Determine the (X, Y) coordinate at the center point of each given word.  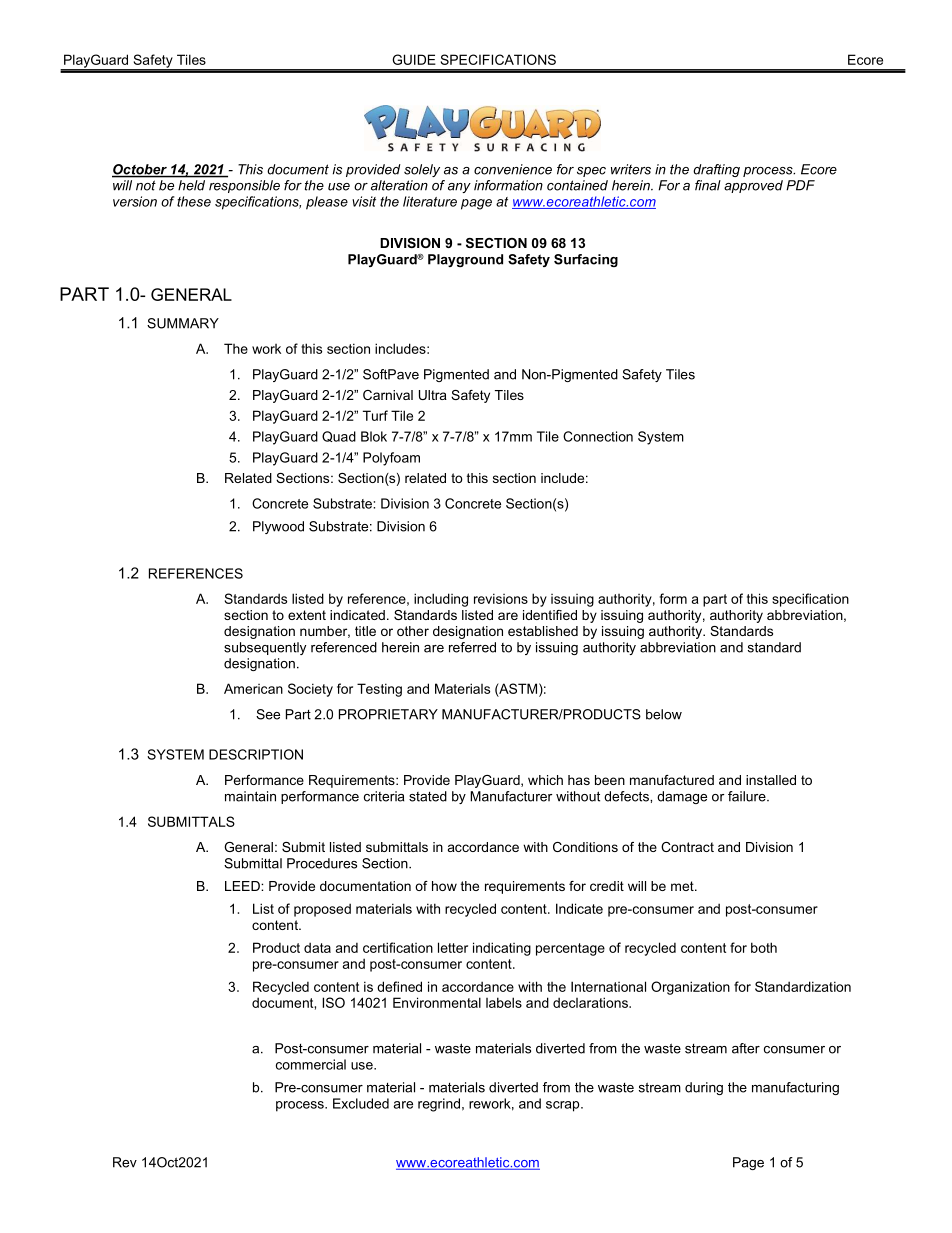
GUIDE (414, 59)
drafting (716, 170)
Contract (687, 847)
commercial (311, 1064)
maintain (250, 796)
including (441, 600)
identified (550, 615)
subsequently (265, 648)
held (191, 185)
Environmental (437, 1002)
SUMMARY (183, 323)
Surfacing (586, 260)
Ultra (433, 395)
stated (428, 796)
